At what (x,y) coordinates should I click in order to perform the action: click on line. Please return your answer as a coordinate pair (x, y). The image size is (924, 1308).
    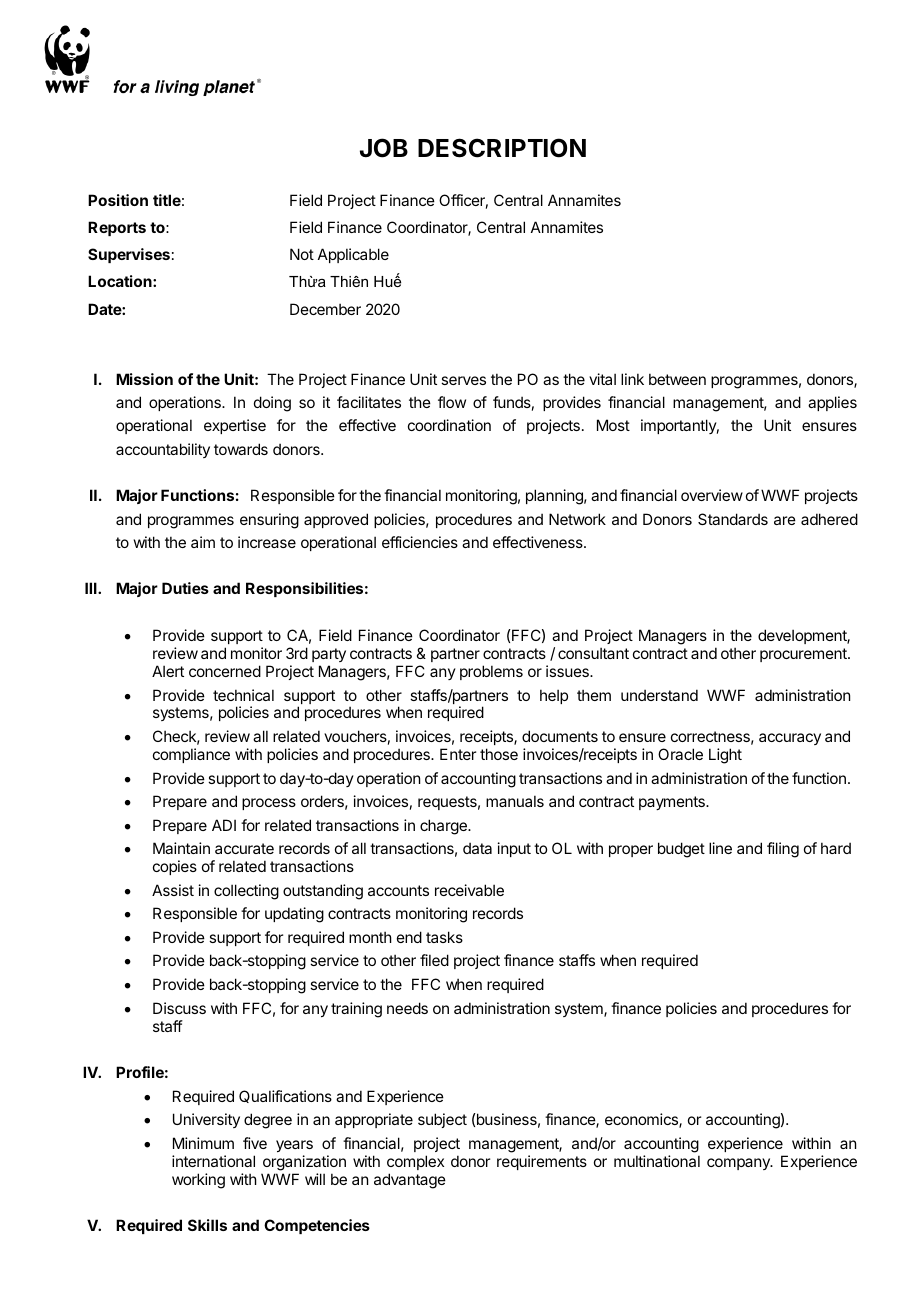
    Looking at the image, I should click on (720, 848).
